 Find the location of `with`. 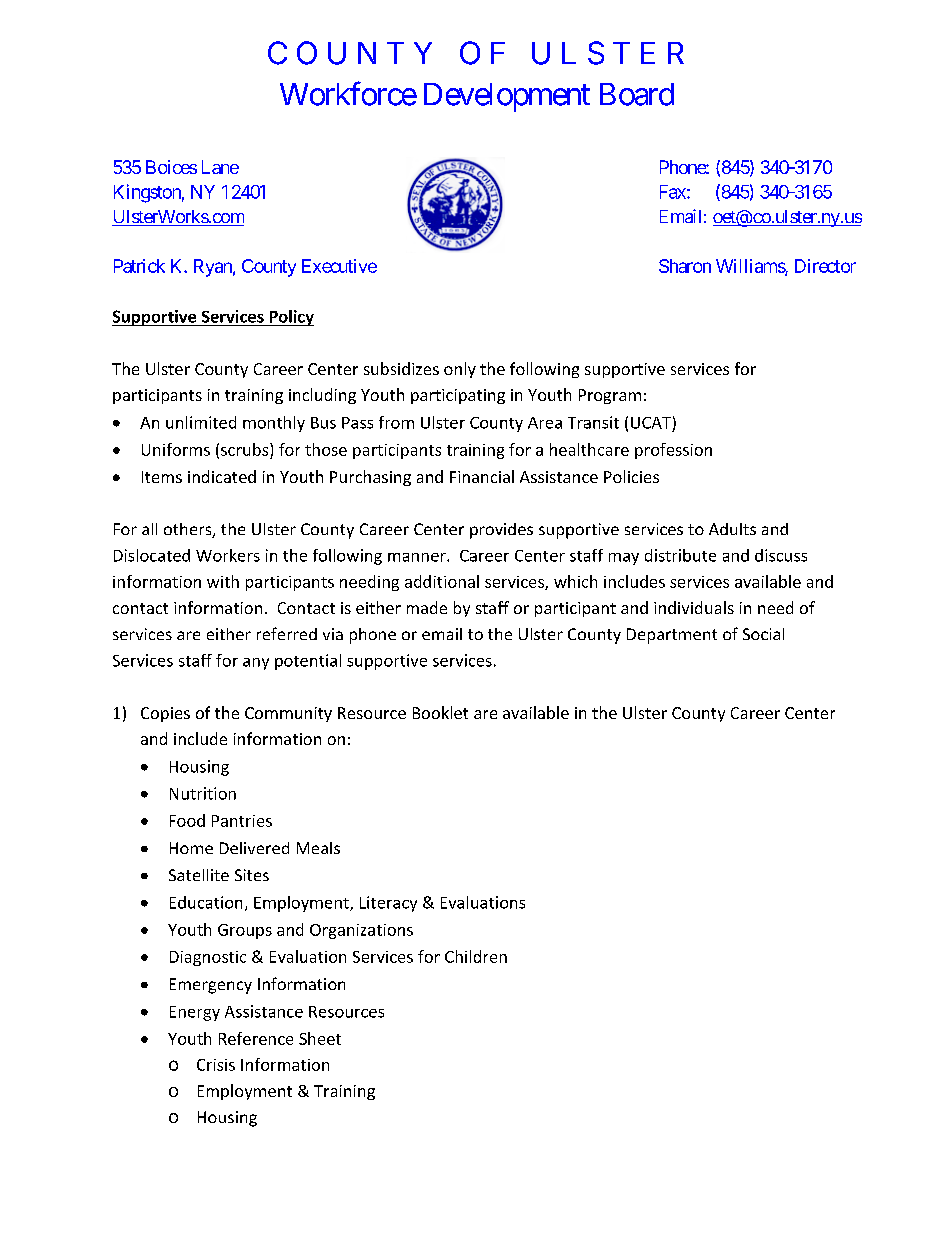

with is located at coordinates (223, 581).
